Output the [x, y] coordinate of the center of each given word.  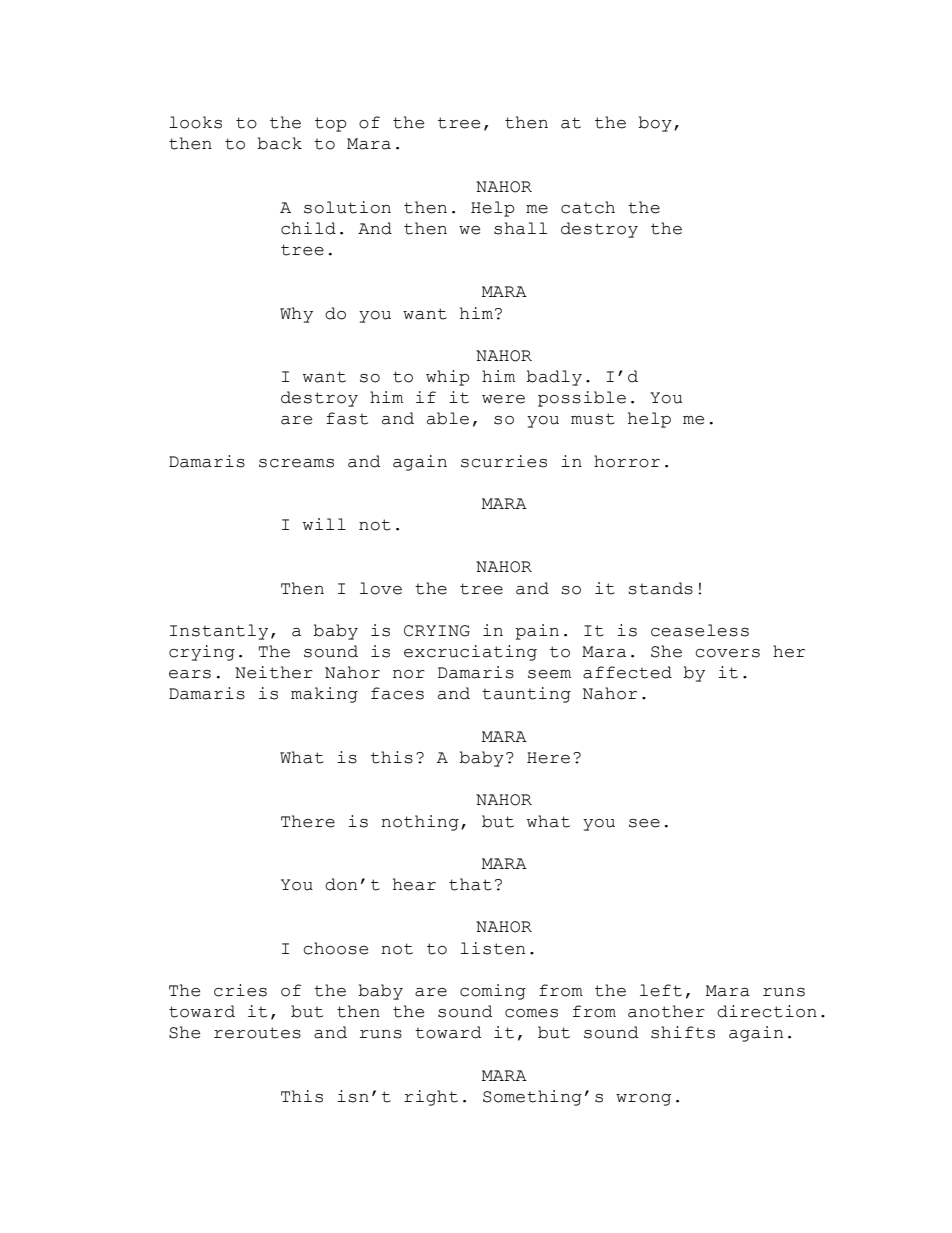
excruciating [470, 653]
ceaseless [700, 630]
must [593, 419]
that [470, 884]
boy [655, 124]
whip [448, 378]
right [431, 1098]
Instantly [219, 632]
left [661, 990]
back [279, 143]
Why [296, 315]
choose [335, 948]
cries [240, 990]
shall [520, 228]
